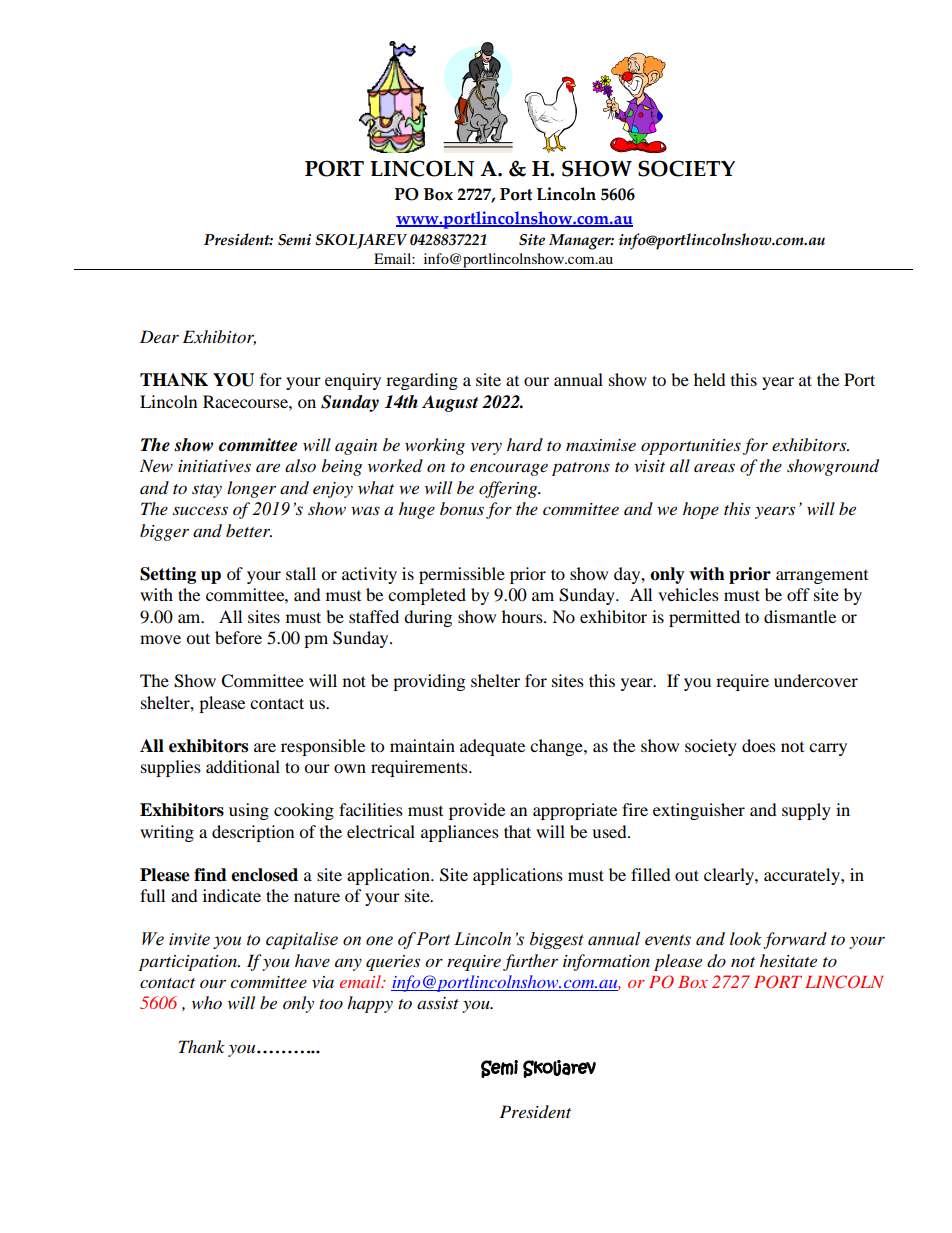 This image has height=1233, width=952. I want to click on Dear, so click(159, 336).
